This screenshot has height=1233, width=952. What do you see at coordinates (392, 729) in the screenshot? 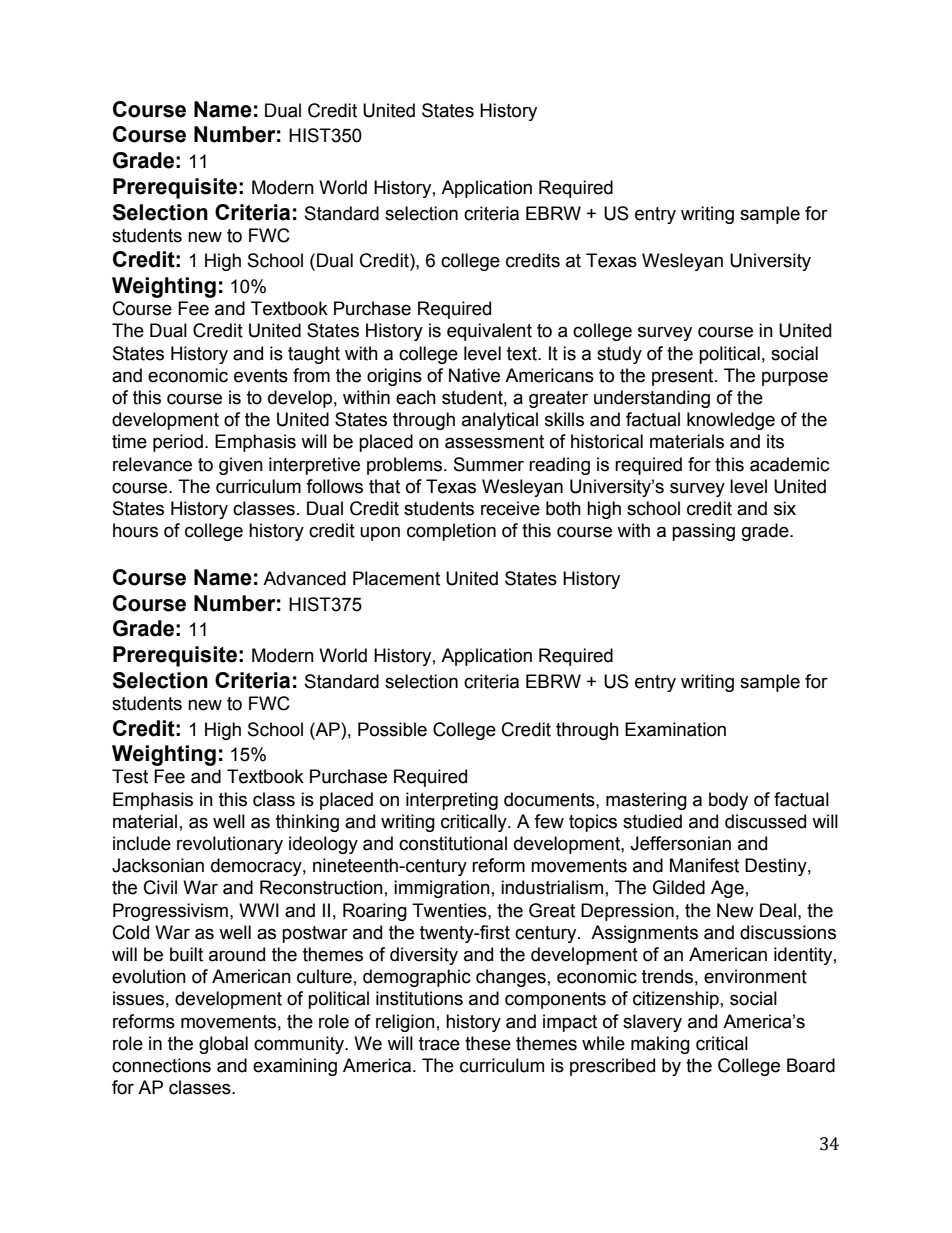
I see `Possible` at bounding box center [392, 729].
